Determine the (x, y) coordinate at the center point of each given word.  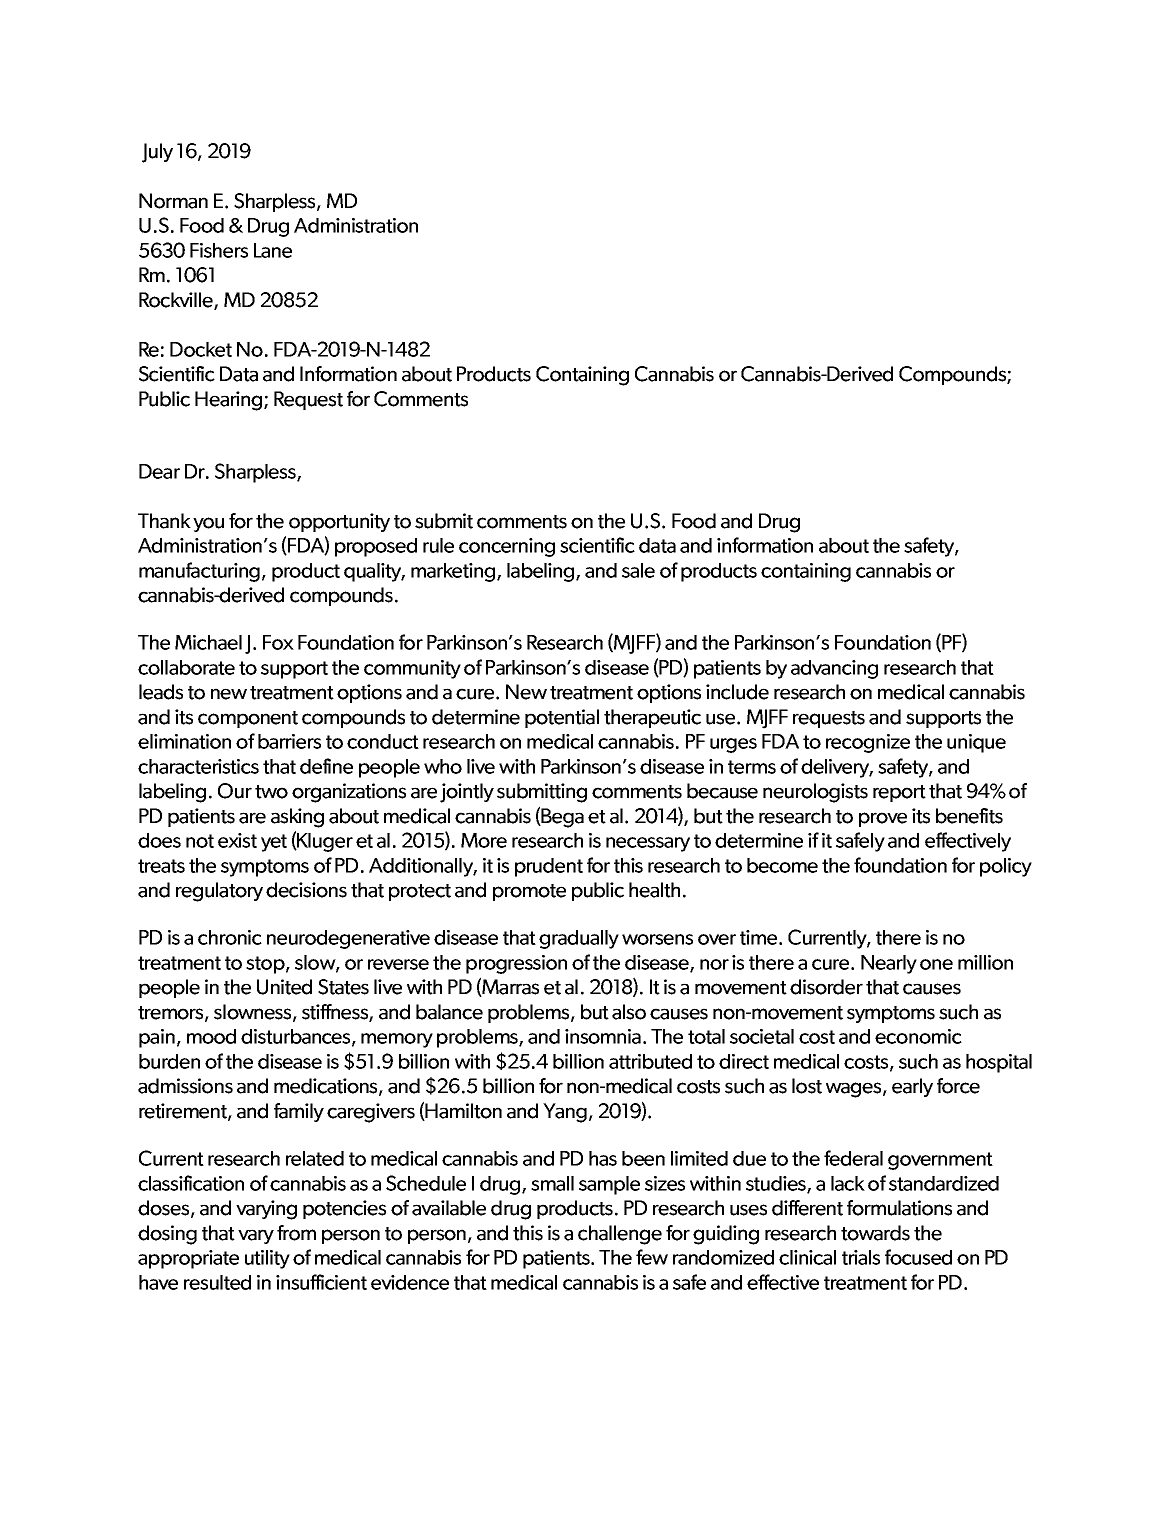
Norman (173, 201)
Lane (273, 250)
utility (267, 1259)
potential (562, 718)
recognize (868, 743)
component (248, 719)
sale (638, 570)
